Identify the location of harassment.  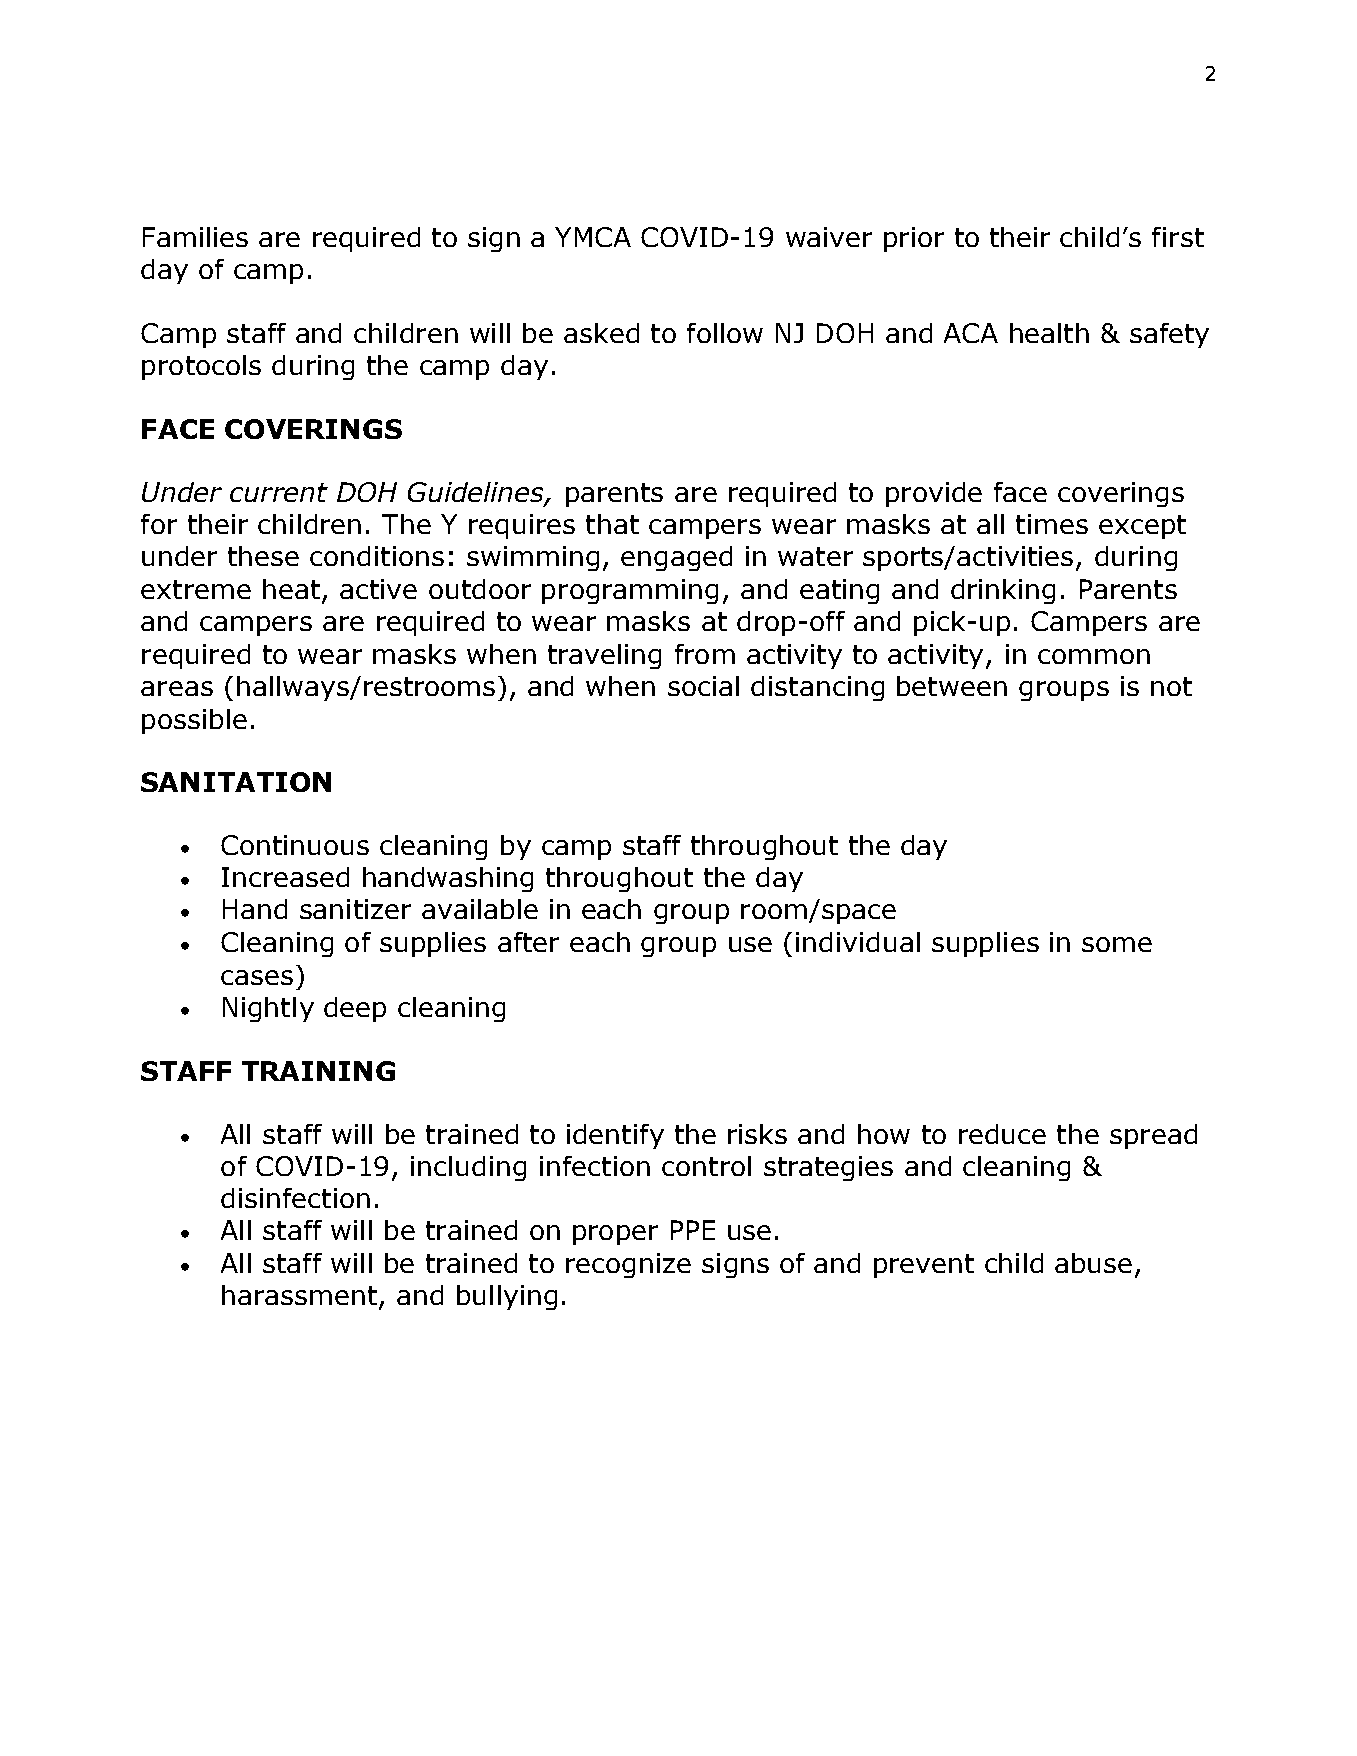
(299, 1295).
